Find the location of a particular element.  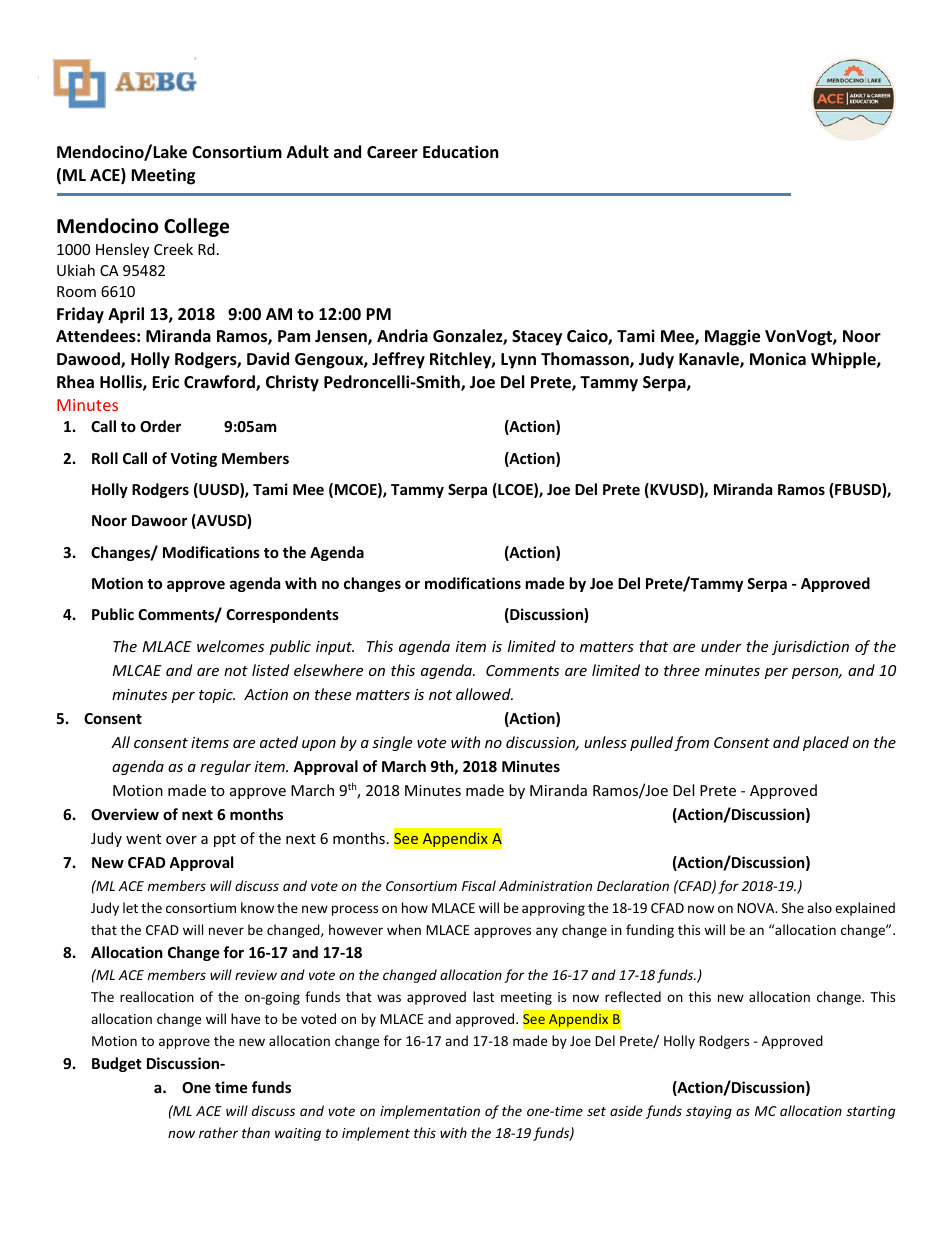

allowed is located at coordinates (484, 694).
